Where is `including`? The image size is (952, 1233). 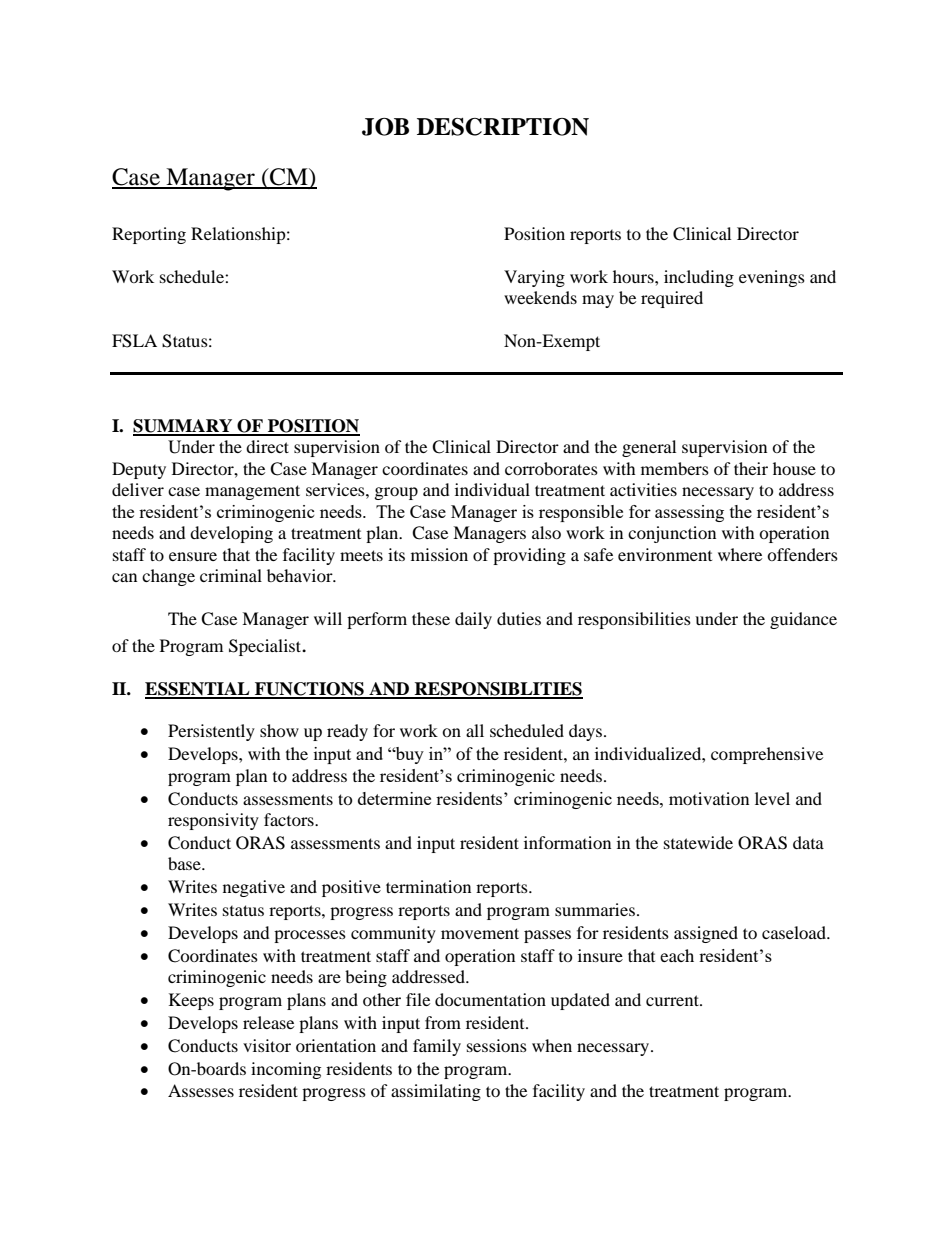 including is located at coordinates (699, 278).
